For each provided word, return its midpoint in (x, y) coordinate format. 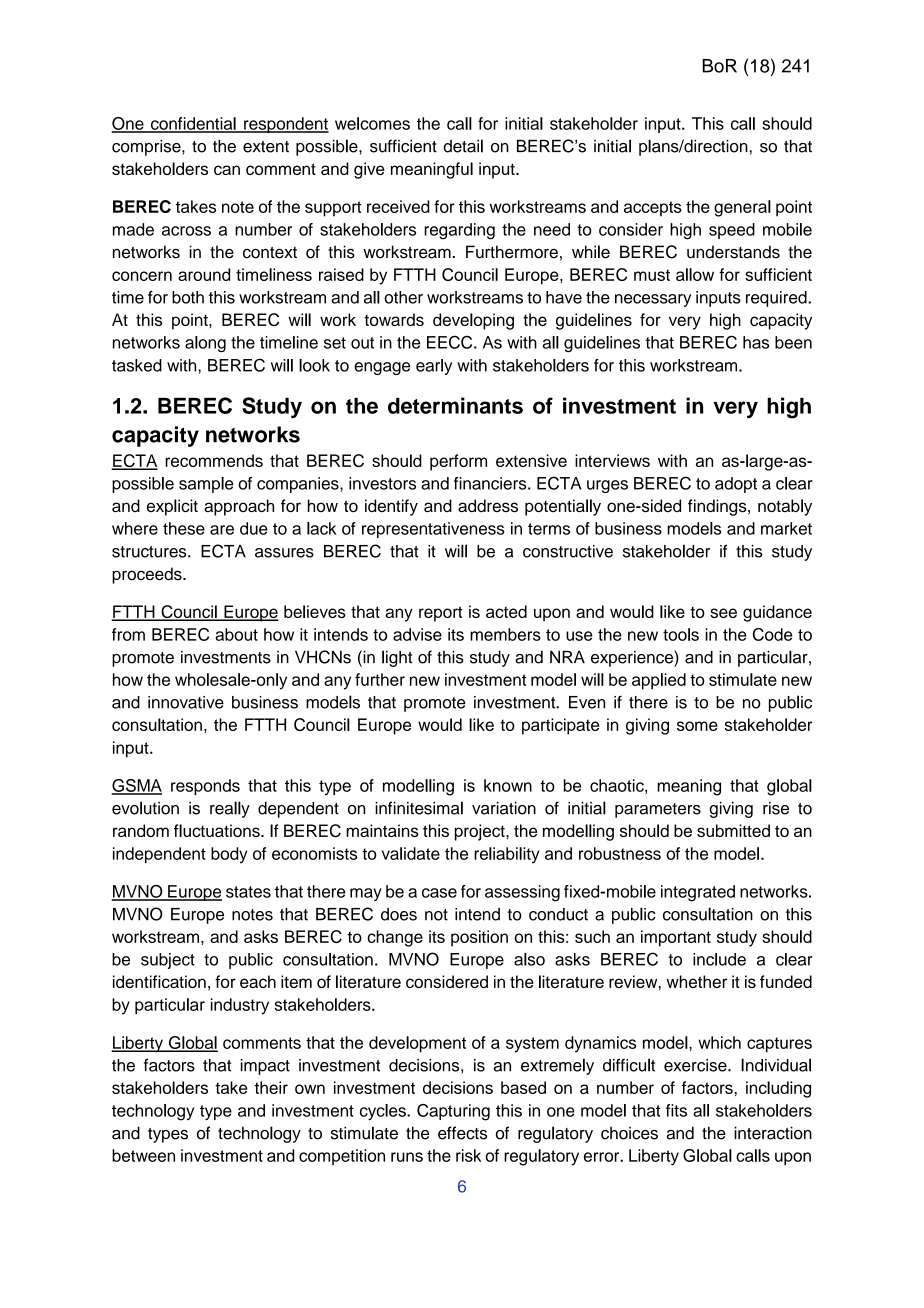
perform (458, 462)
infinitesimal (419, 808)
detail (463, 146)
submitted (733, 830)
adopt (736, 485)
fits (676, 1110)
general (742, 208)
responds (205, 787)
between (143, 1155)
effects (462, 1133)
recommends (214, 460)
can (227, 170)
